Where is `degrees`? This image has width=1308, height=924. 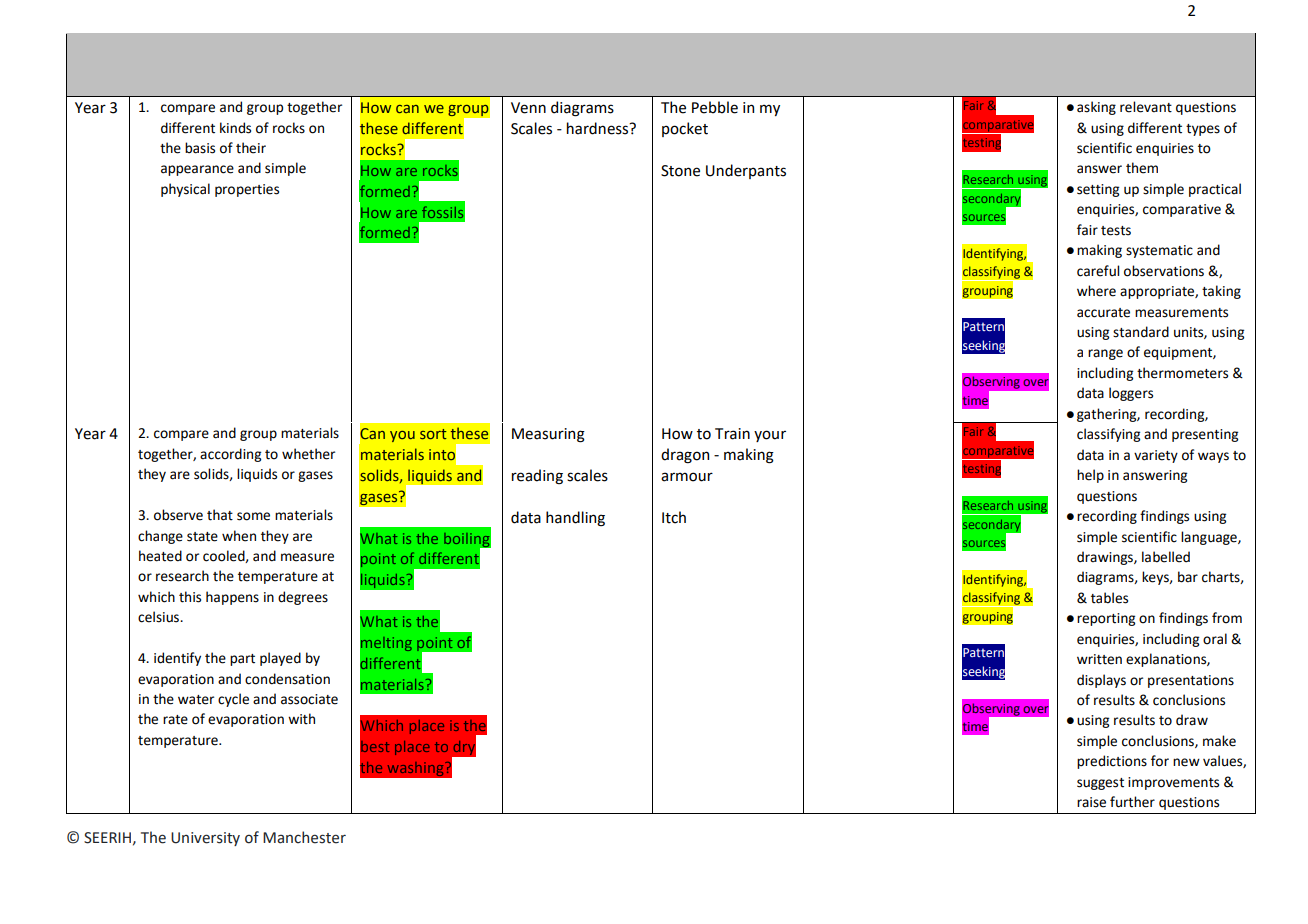 degrees is located at coordinates (303, 598).
